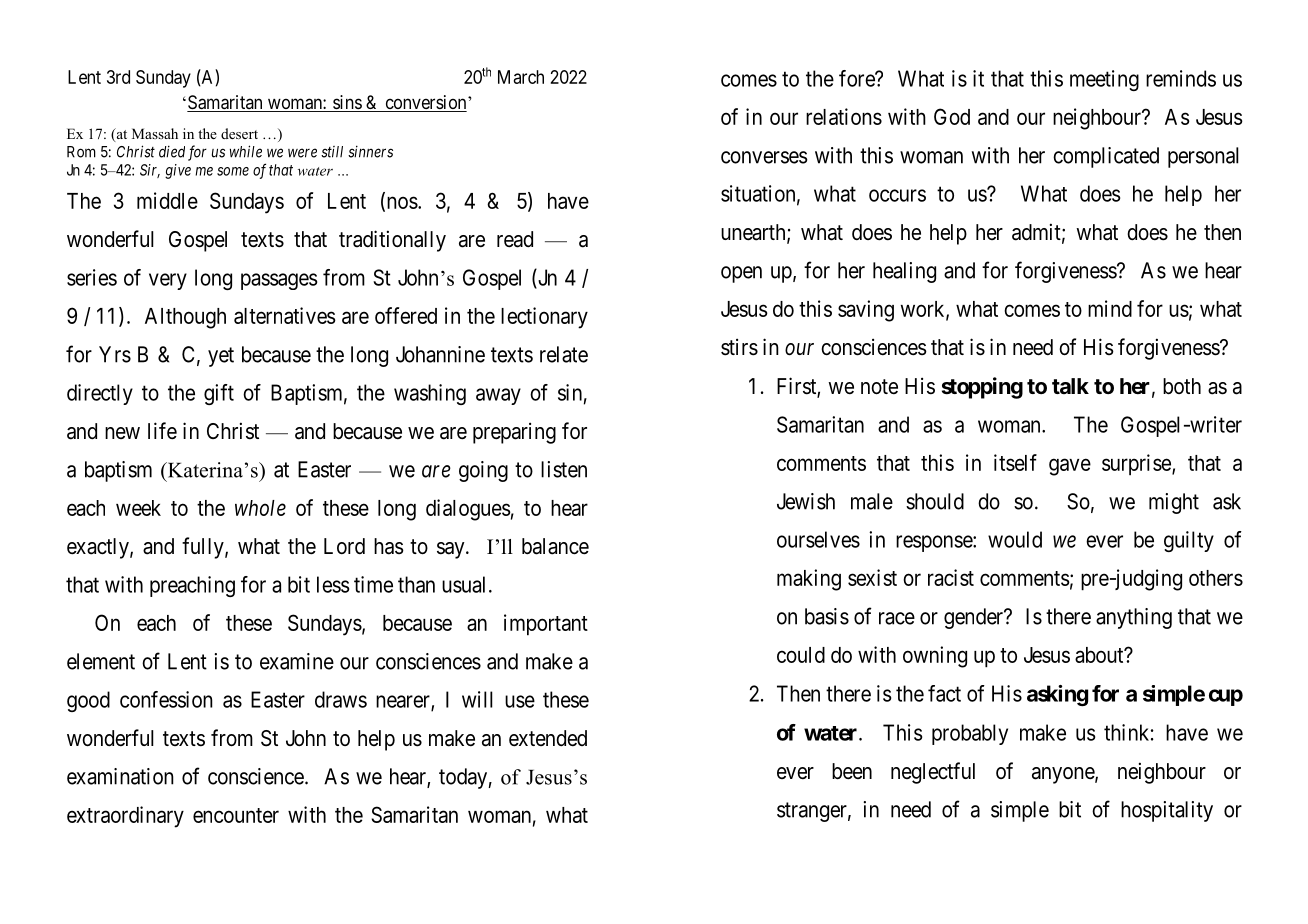 The width and height of the screenshot is (1308, 924). Describe the element at coordinates (1174, 503) in the screenshot. I see `might` at that location.
